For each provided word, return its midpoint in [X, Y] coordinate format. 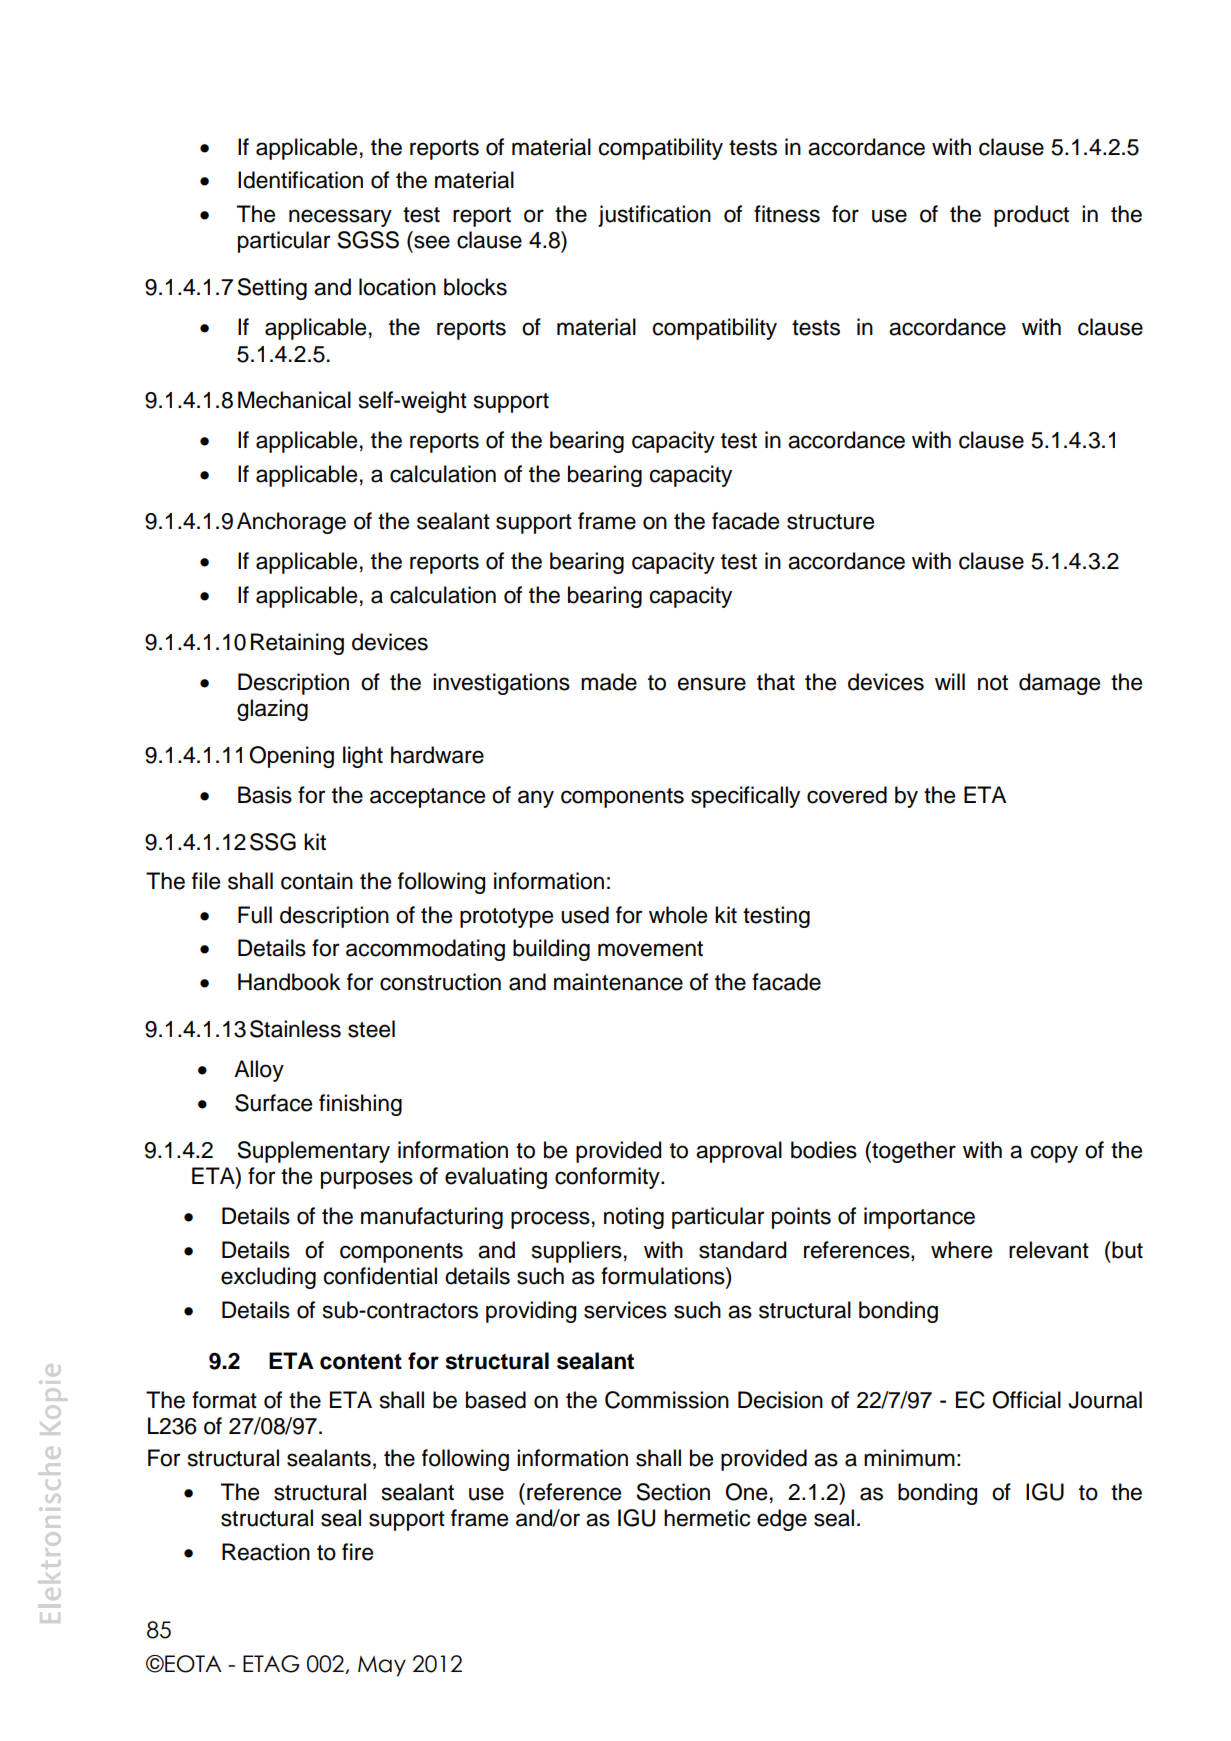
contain [317, 881]
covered [847, 795]
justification [654, 216]
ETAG [271, 1664]
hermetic [707, 1518]
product [1031, 216]
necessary [340, 218]
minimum [909, 1458]
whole [678, 915]
